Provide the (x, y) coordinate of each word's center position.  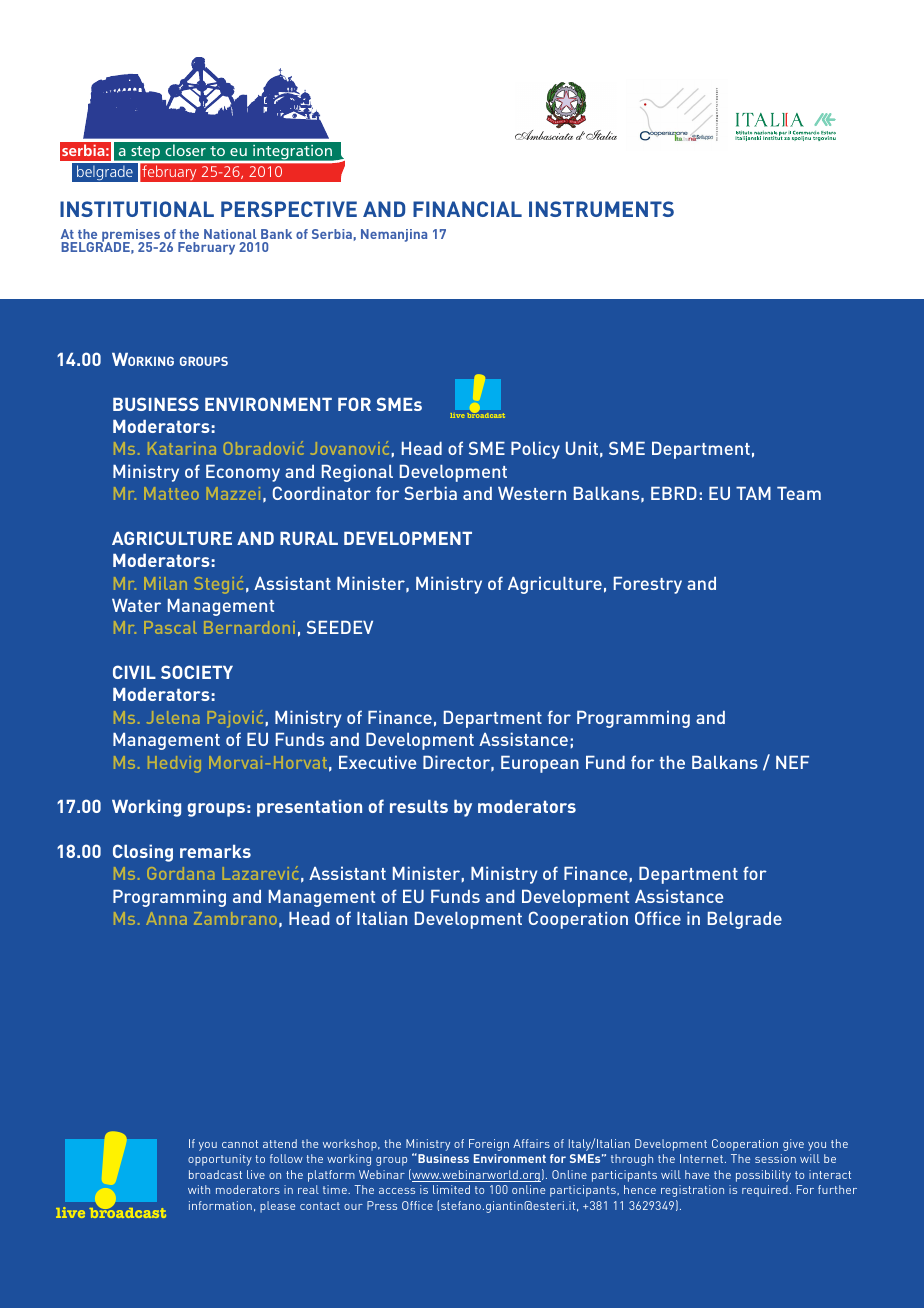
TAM (753, 493)
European (540, 764)
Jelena (173, 717)
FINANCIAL (467, 209)
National (230, 234)
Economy (243, 473)
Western (532, 493)
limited (451, 1189)
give (793, 1145)
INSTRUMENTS (601, 209)
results (419, 806)
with (199, 1189)
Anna (166, 918)
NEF (792, 762)
